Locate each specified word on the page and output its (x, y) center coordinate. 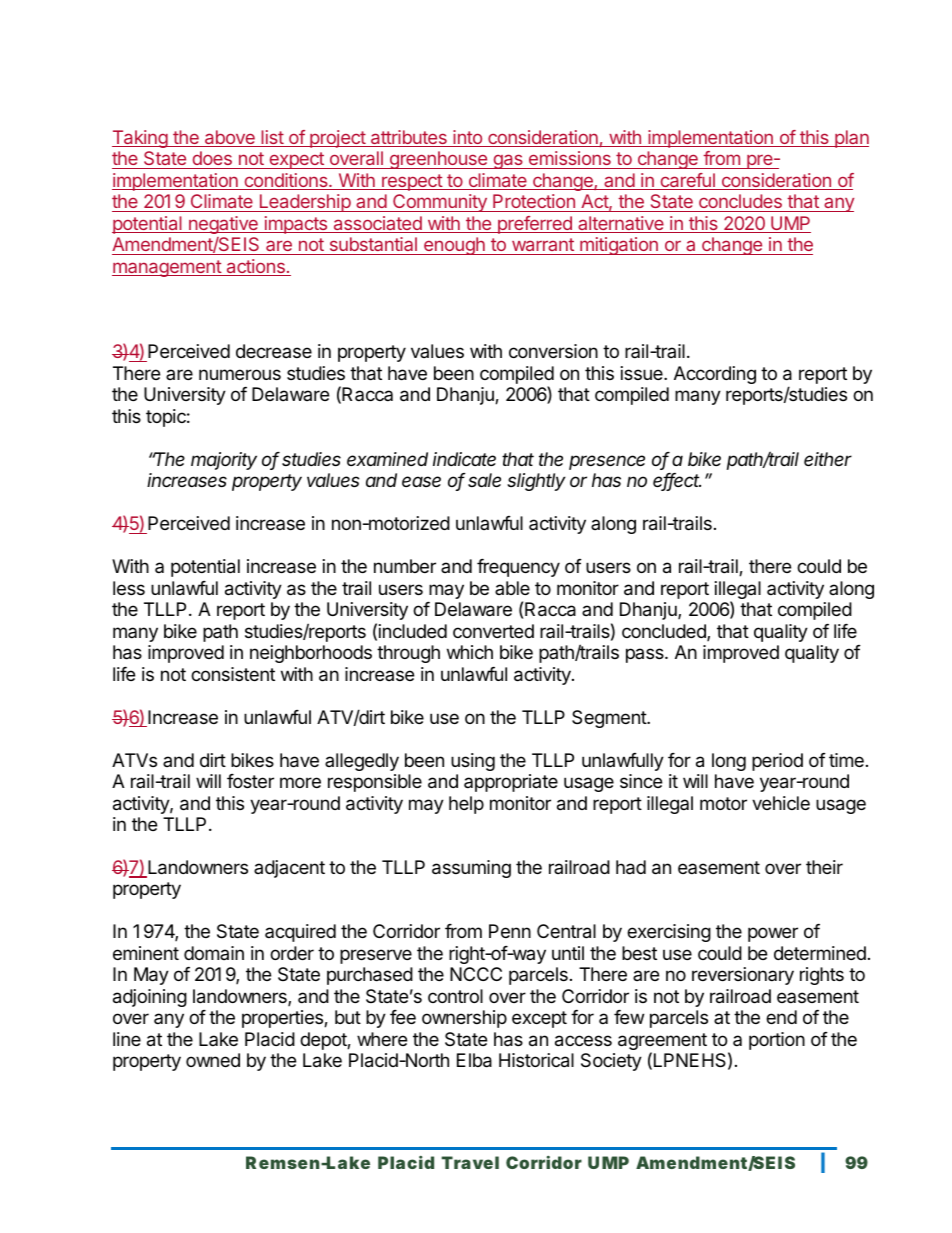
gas (508, 161)
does (212, 158)
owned (213, 1060)
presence (607, 462)
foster (250, 781)
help (466, 805)
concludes (740, 201)
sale (484, 480)
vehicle (781, 803)
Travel (470, 1162)
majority (224, 461)
